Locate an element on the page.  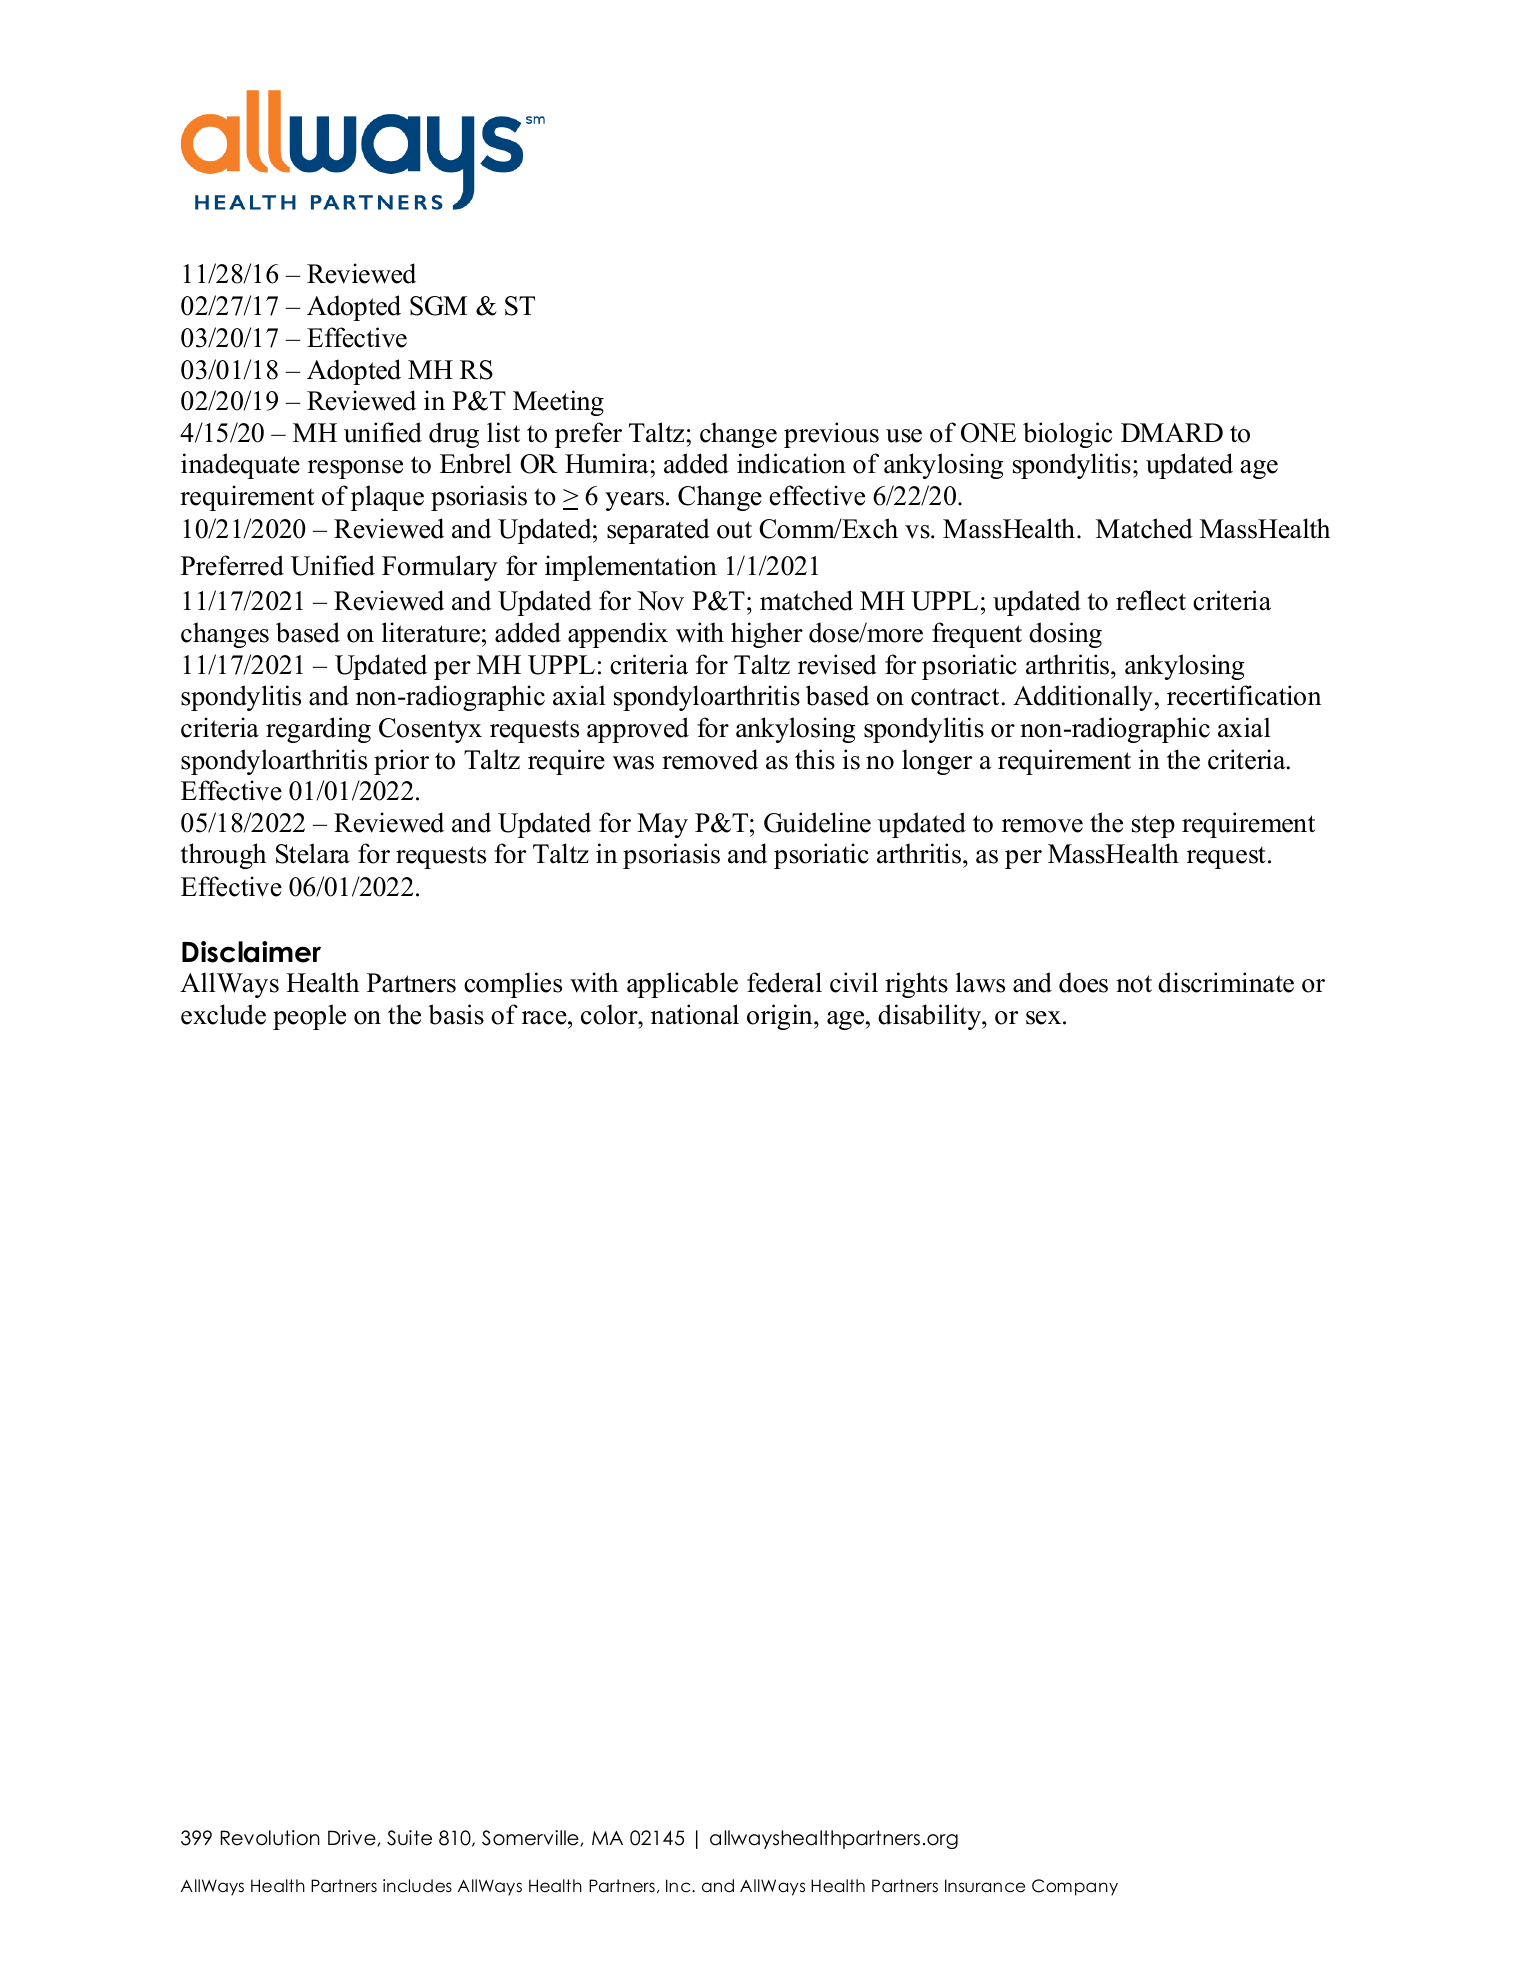
Drive is located at coordinates (353, 1838).
